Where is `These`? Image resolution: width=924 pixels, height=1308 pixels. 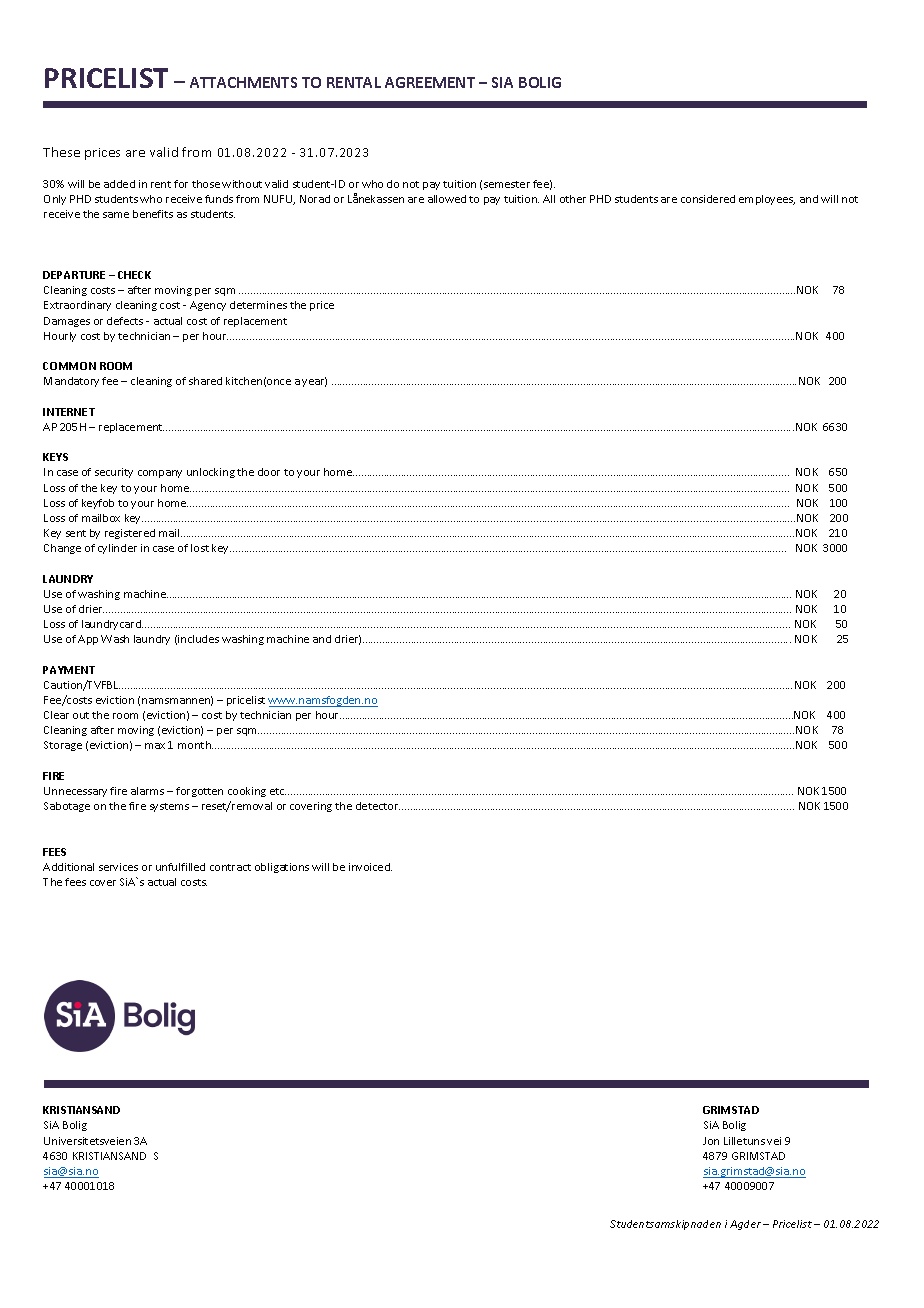
These is located at coordinates (61, 152).
